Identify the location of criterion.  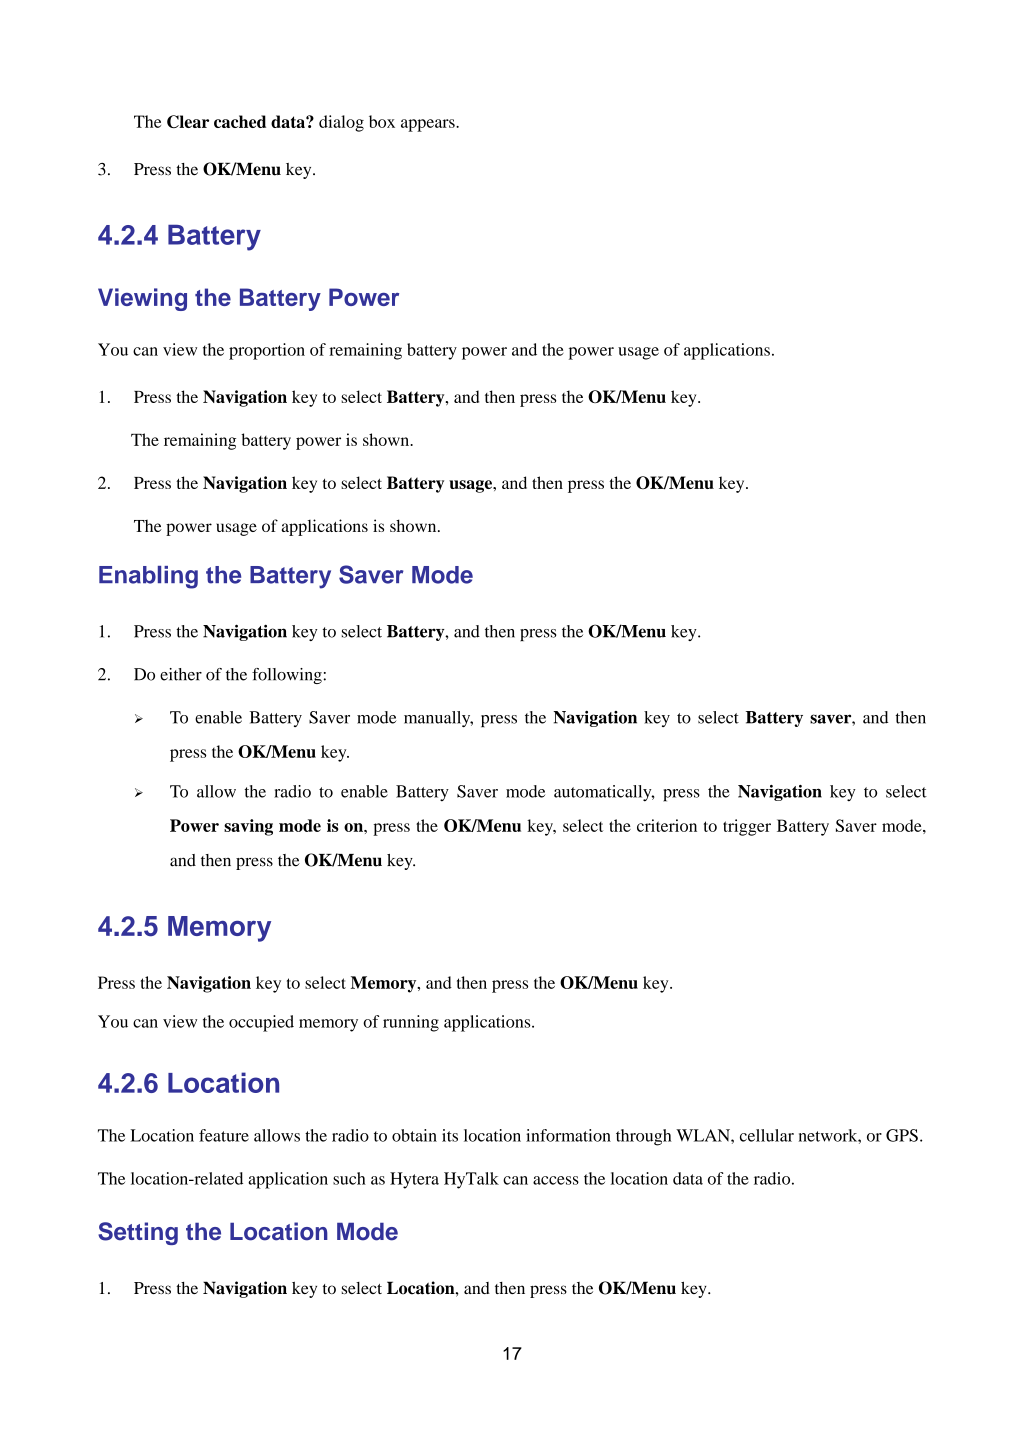
(667, 825).
